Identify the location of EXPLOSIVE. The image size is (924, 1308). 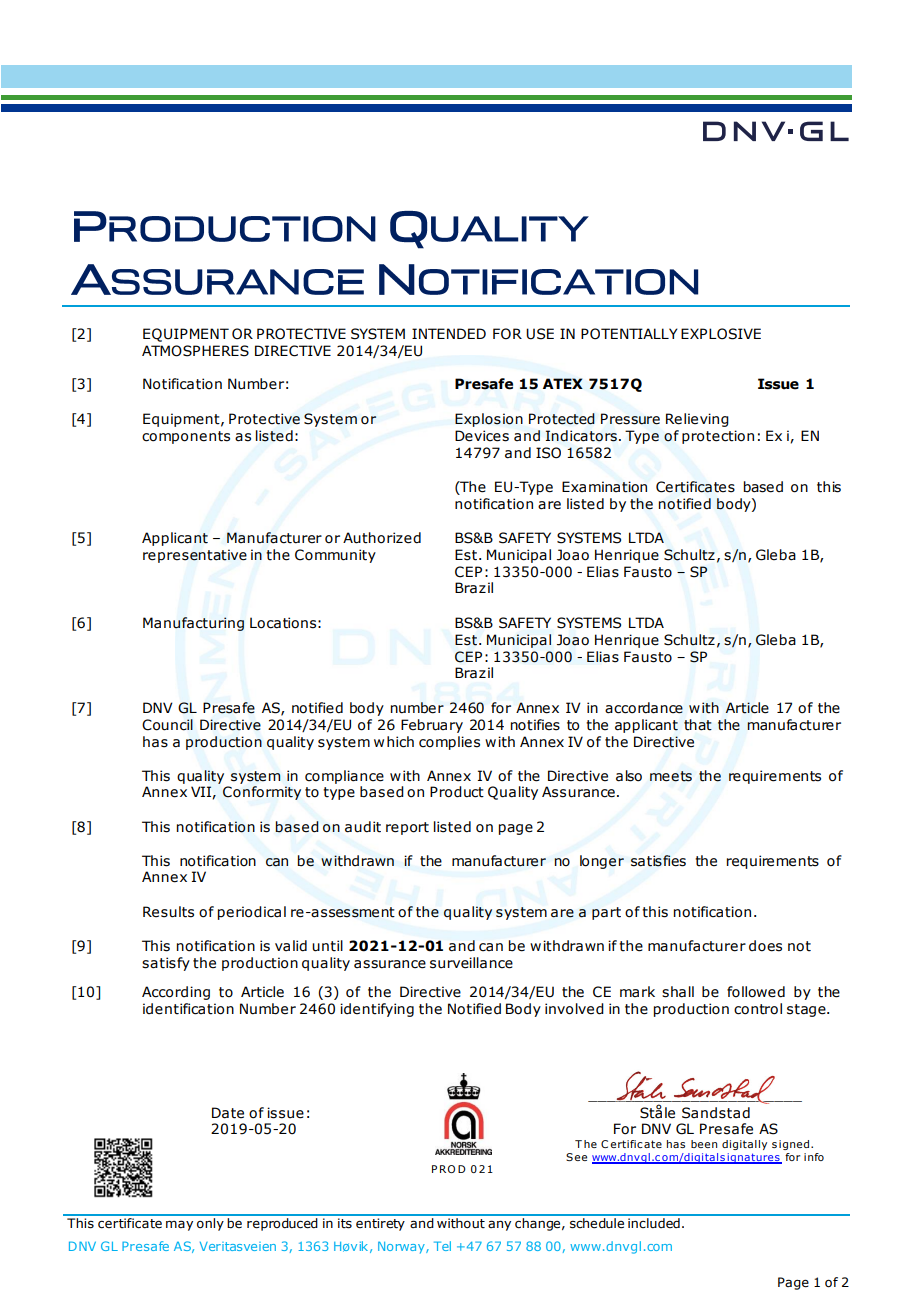
(721, 334).
